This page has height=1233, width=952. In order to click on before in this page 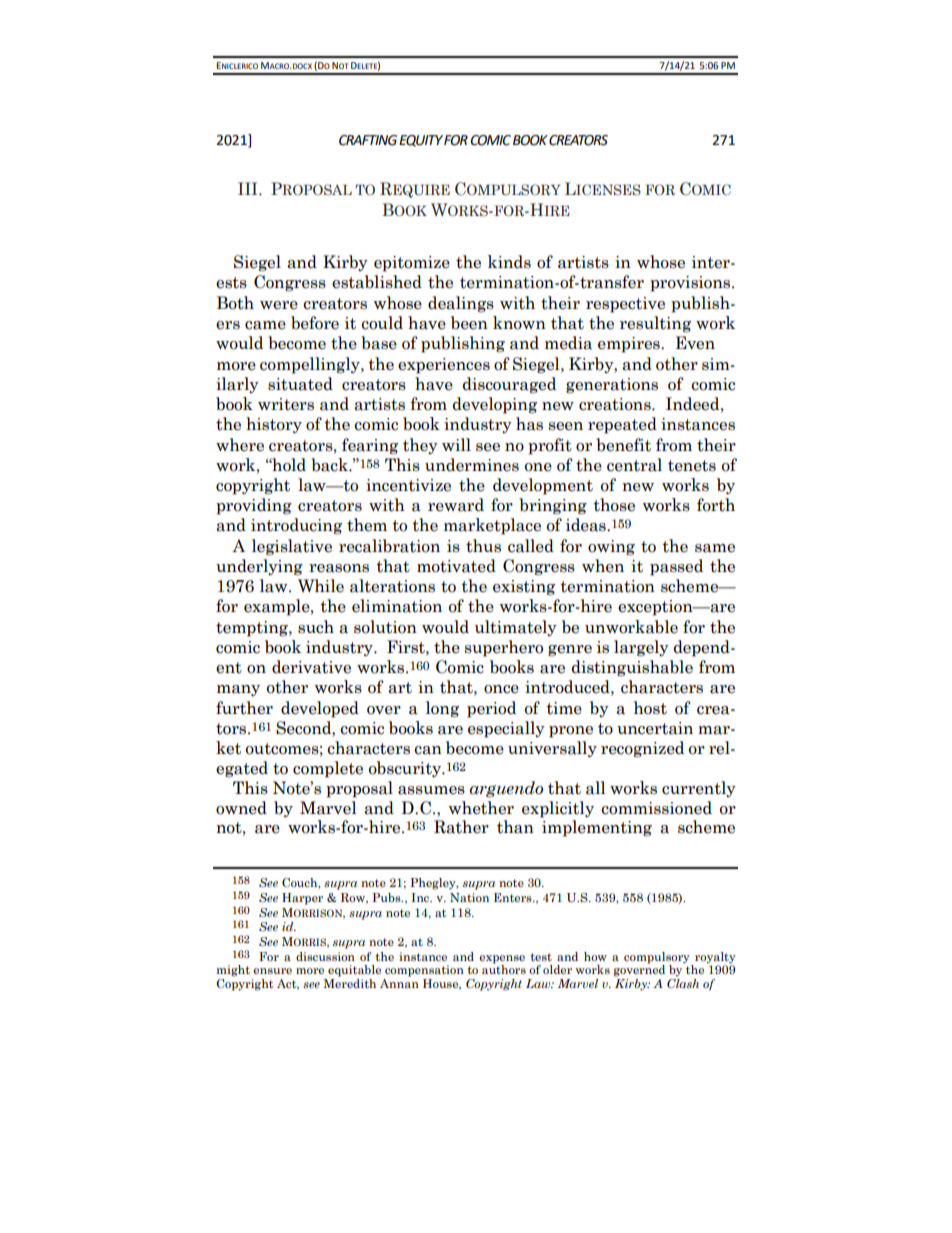, I will do `click(315, 323)`.
